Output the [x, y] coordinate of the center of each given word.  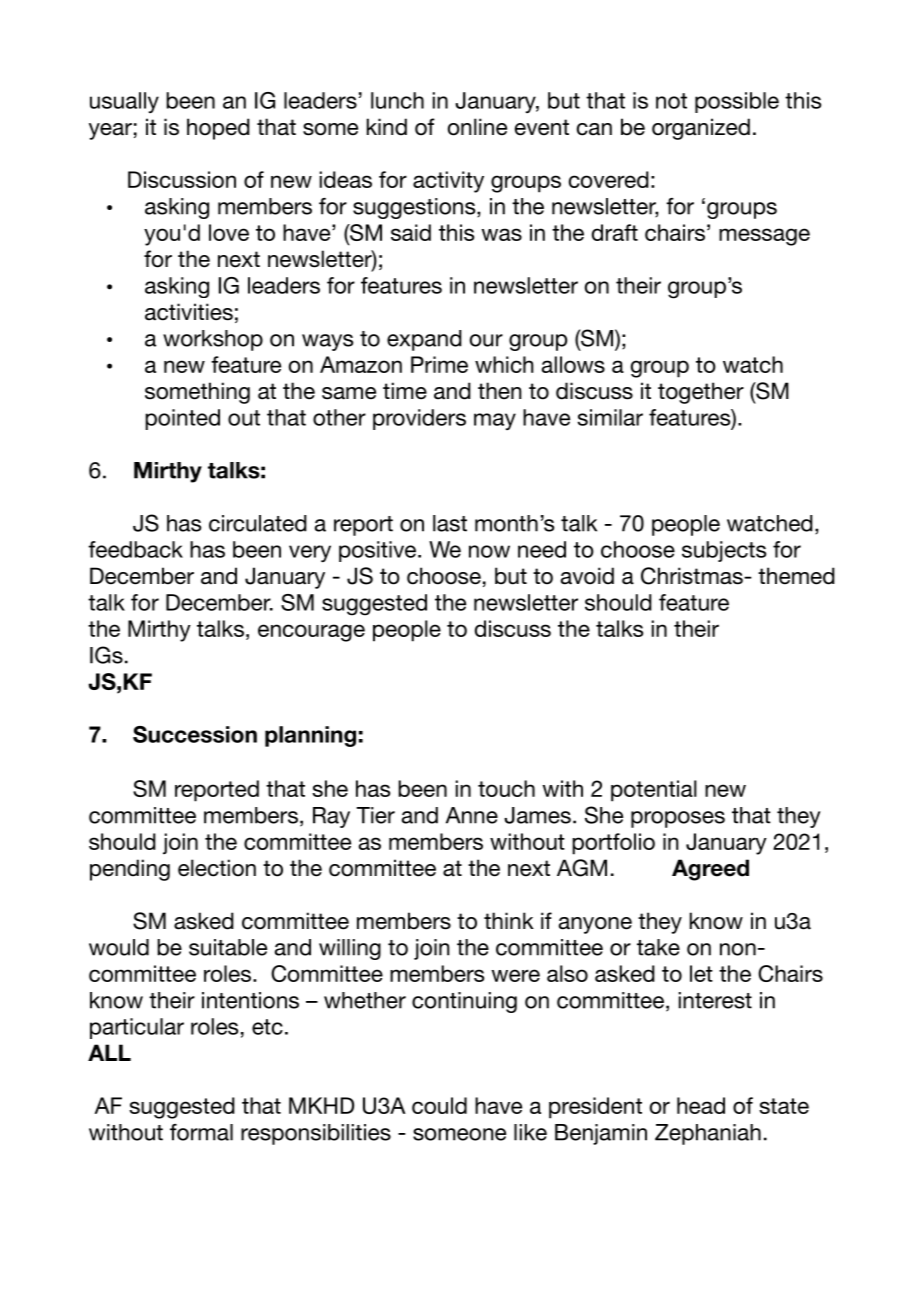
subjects [724, 551]
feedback [135, 549]
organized [701, 129]
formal [201, 1132]
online [477, 127]
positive [379, 551]
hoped [218, 129]
